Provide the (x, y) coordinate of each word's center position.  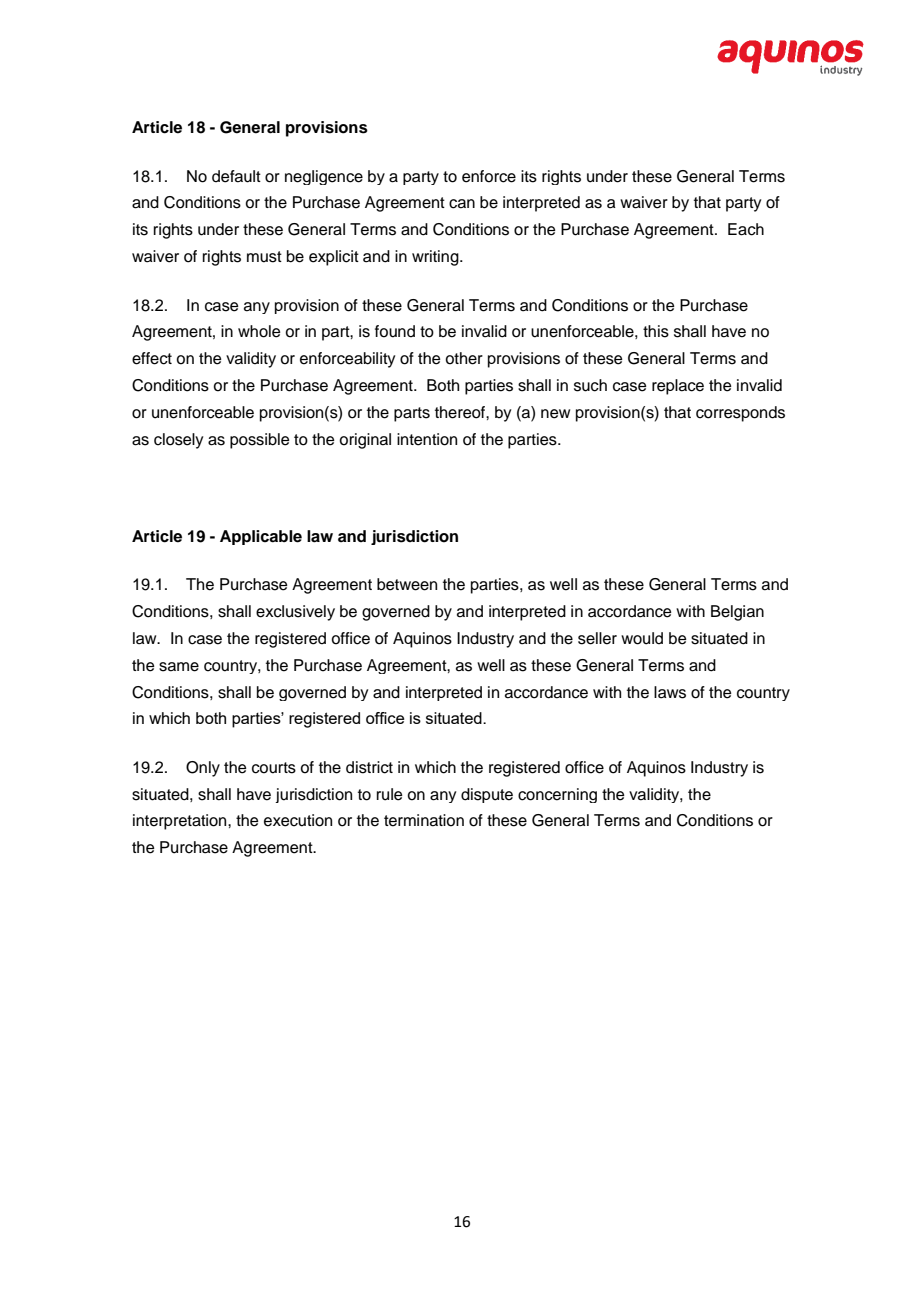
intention (427, 439)
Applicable (261, 537)
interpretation (181, 822)
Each (746, 229)
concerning (557, 795)
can (462, 204)
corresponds (740, 414)
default (236, 176)
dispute (487, 795)
